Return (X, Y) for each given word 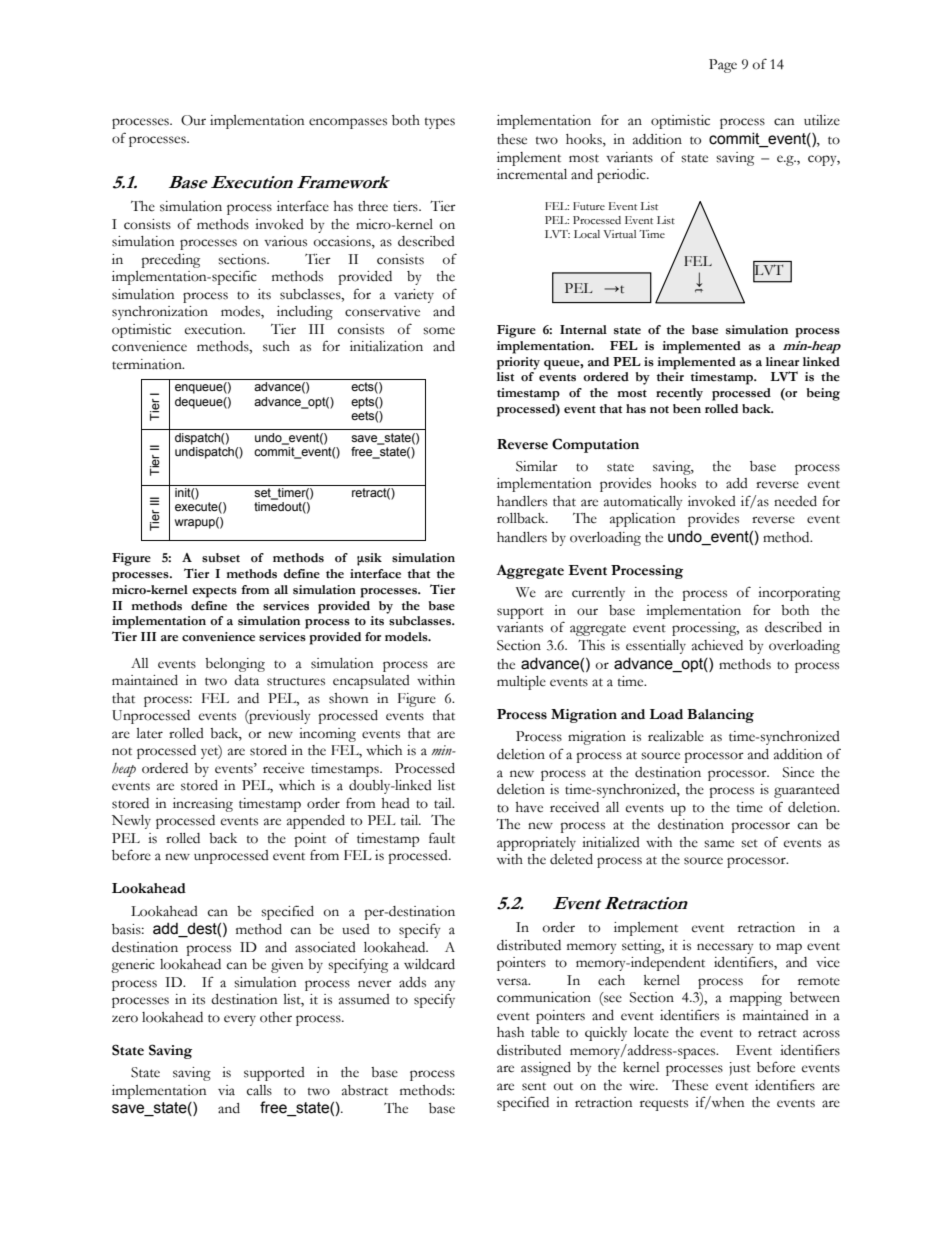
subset (221, 558)
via (226, 1090)
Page (723, 66)
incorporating (799, 594)
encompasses (348, 123)
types (440, 123)
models (407, 637)
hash (510, 1032)
